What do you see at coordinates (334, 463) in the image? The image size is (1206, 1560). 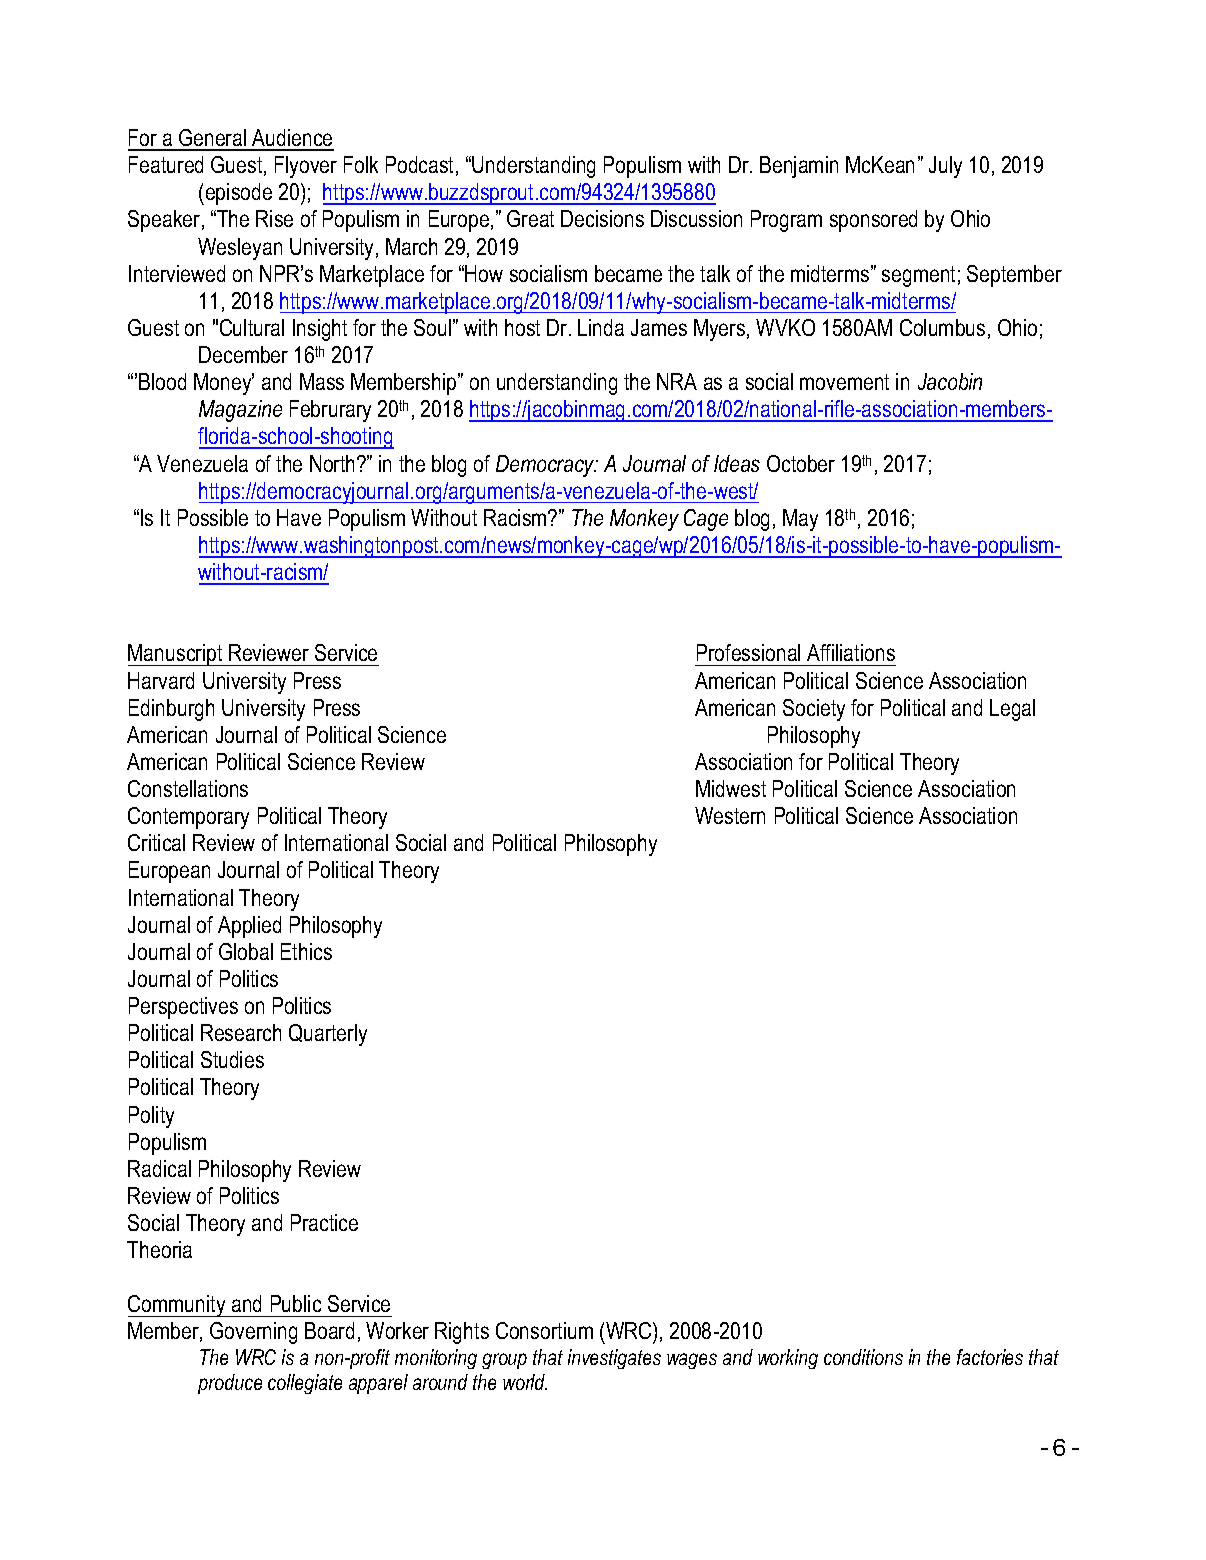 I see `North` at bounding box center [334, 463].
